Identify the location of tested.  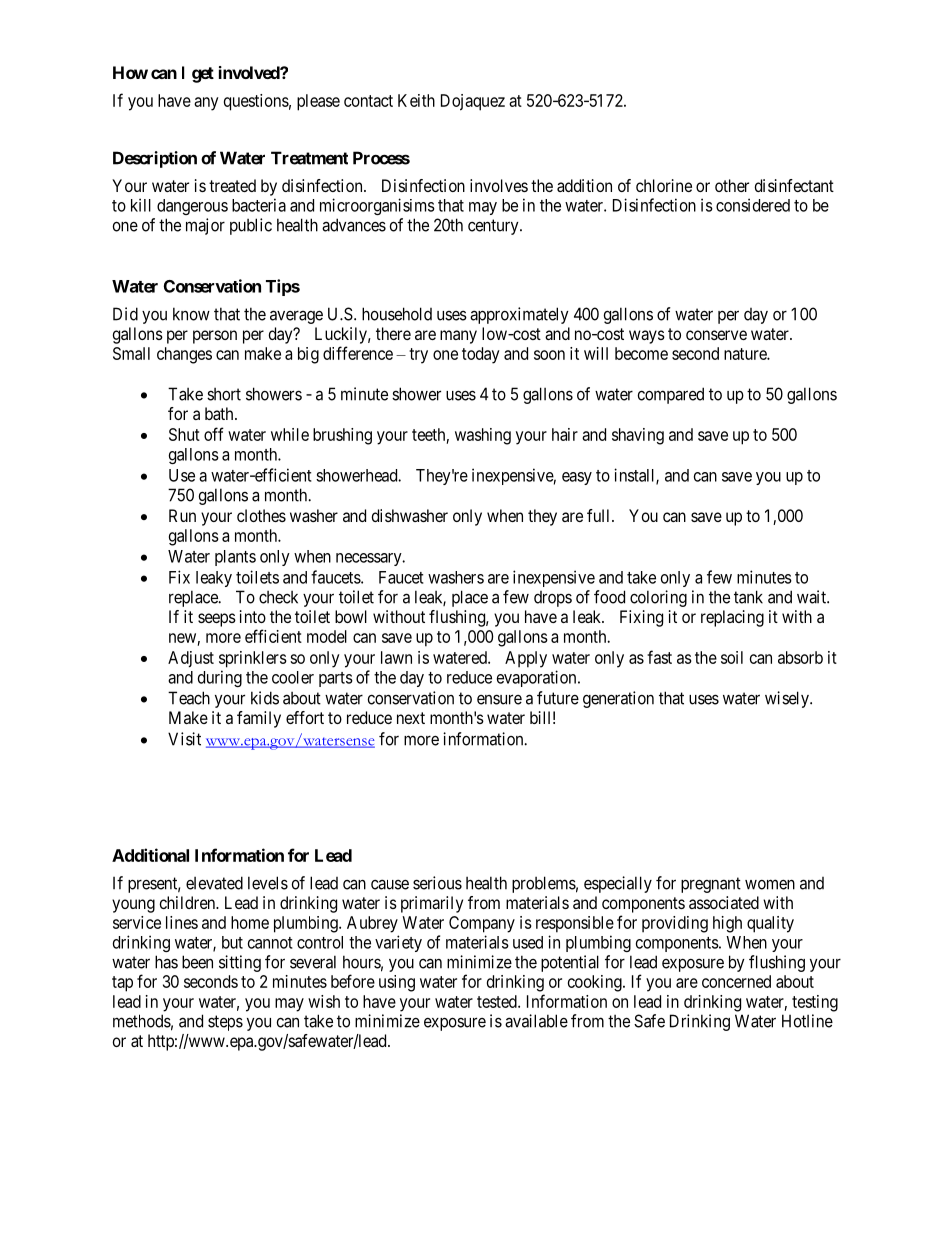
(498, 1001).
